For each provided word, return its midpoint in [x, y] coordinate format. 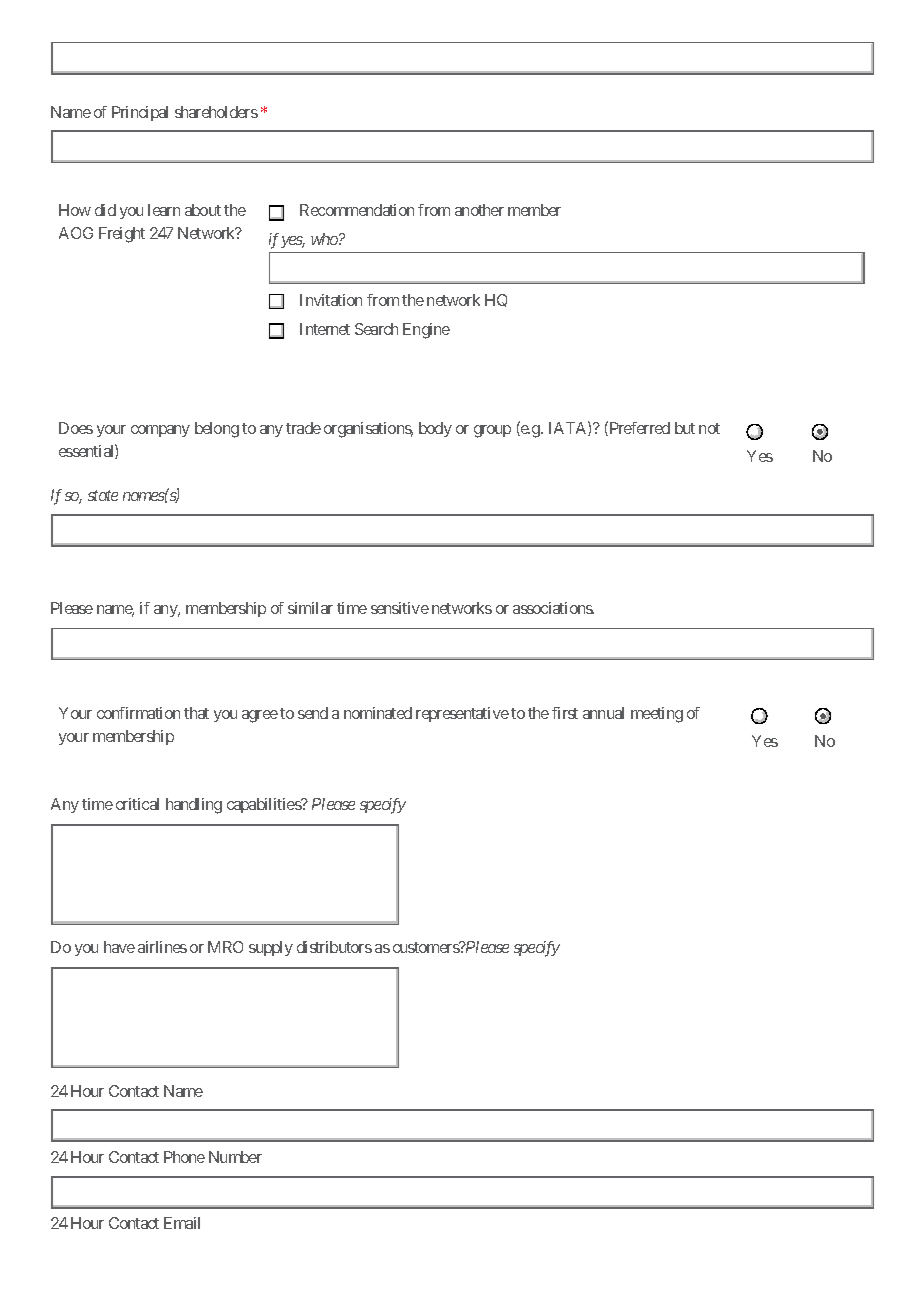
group [492, 431]
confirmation [138, 713]
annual [603, 713]
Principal [140, 113]
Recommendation [357, 210]
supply [271, 948]
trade [303, 428]
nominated [378, 713]
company [160, 431]
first [565, 713]
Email [182, 1223]
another [479, 210]
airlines [162, 947]
